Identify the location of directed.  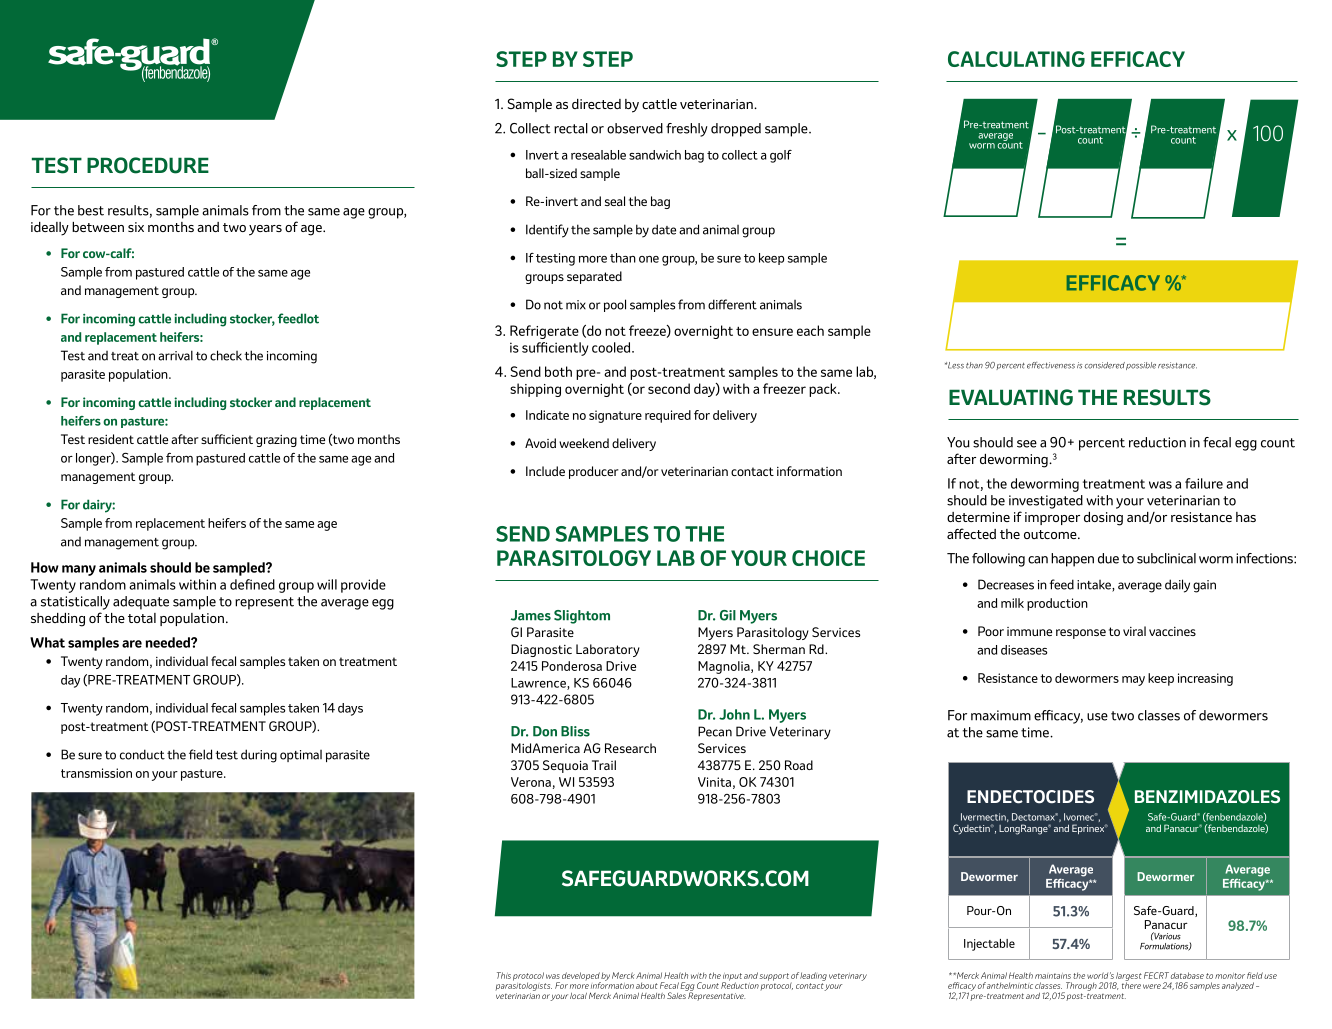
(596, 104).
